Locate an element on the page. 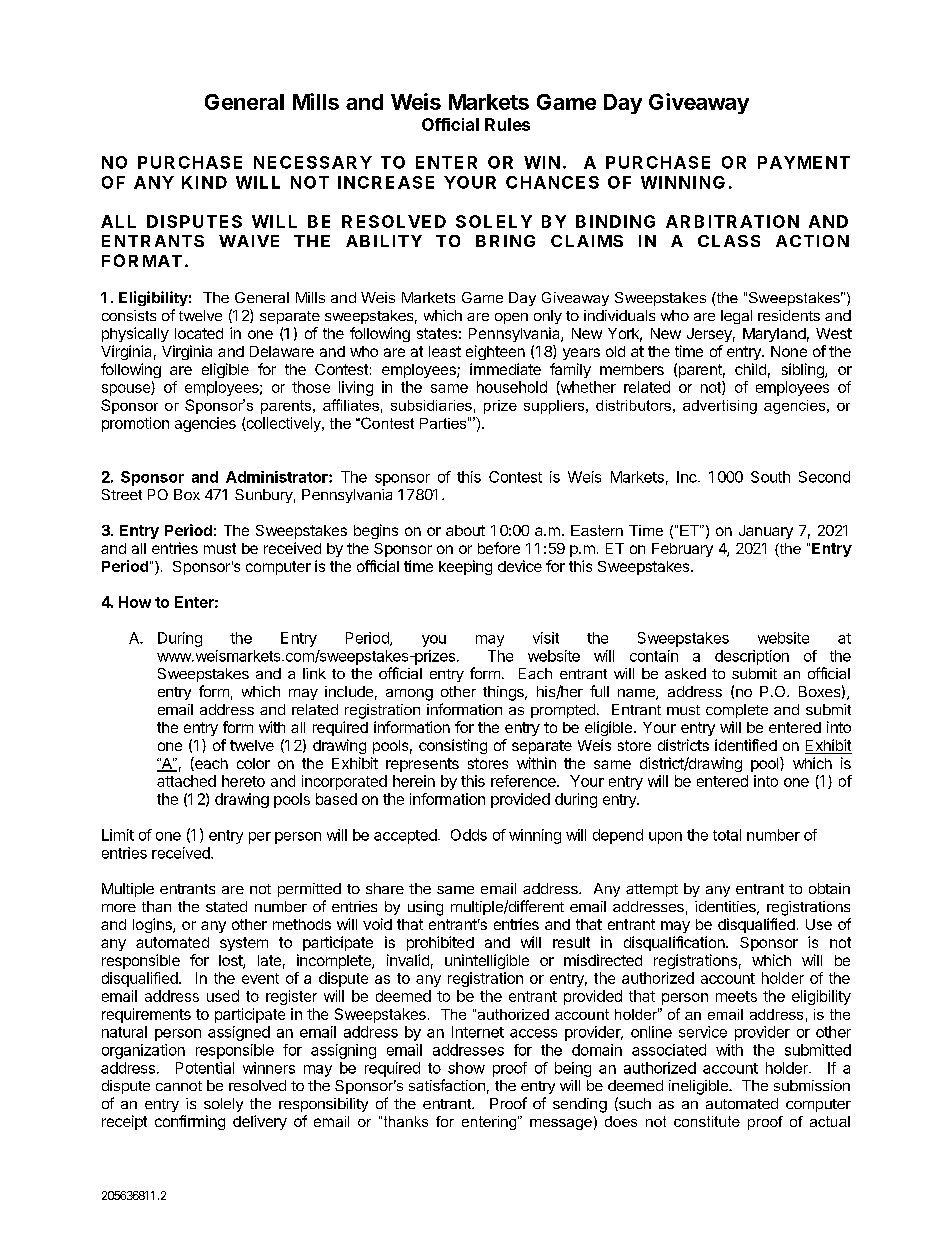 The height and width of the page is (1233, 952). Administrator is located at coordinates (278, 477).
